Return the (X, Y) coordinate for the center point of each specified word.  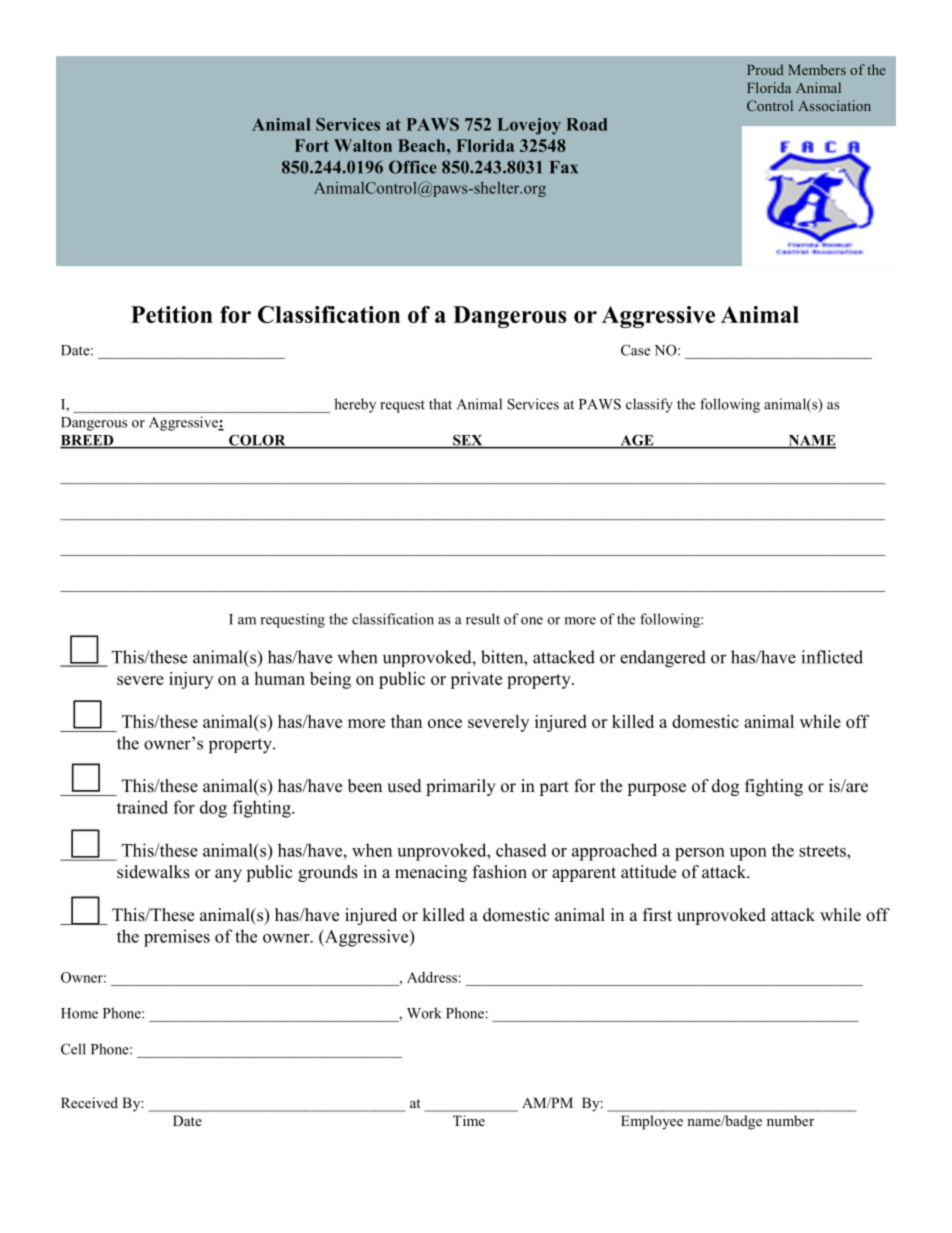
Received (89, 1102)
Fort (312, 145)
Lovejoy (529, 126)
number (790, 1120)
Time (469, 1120)
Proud (765, 69)
